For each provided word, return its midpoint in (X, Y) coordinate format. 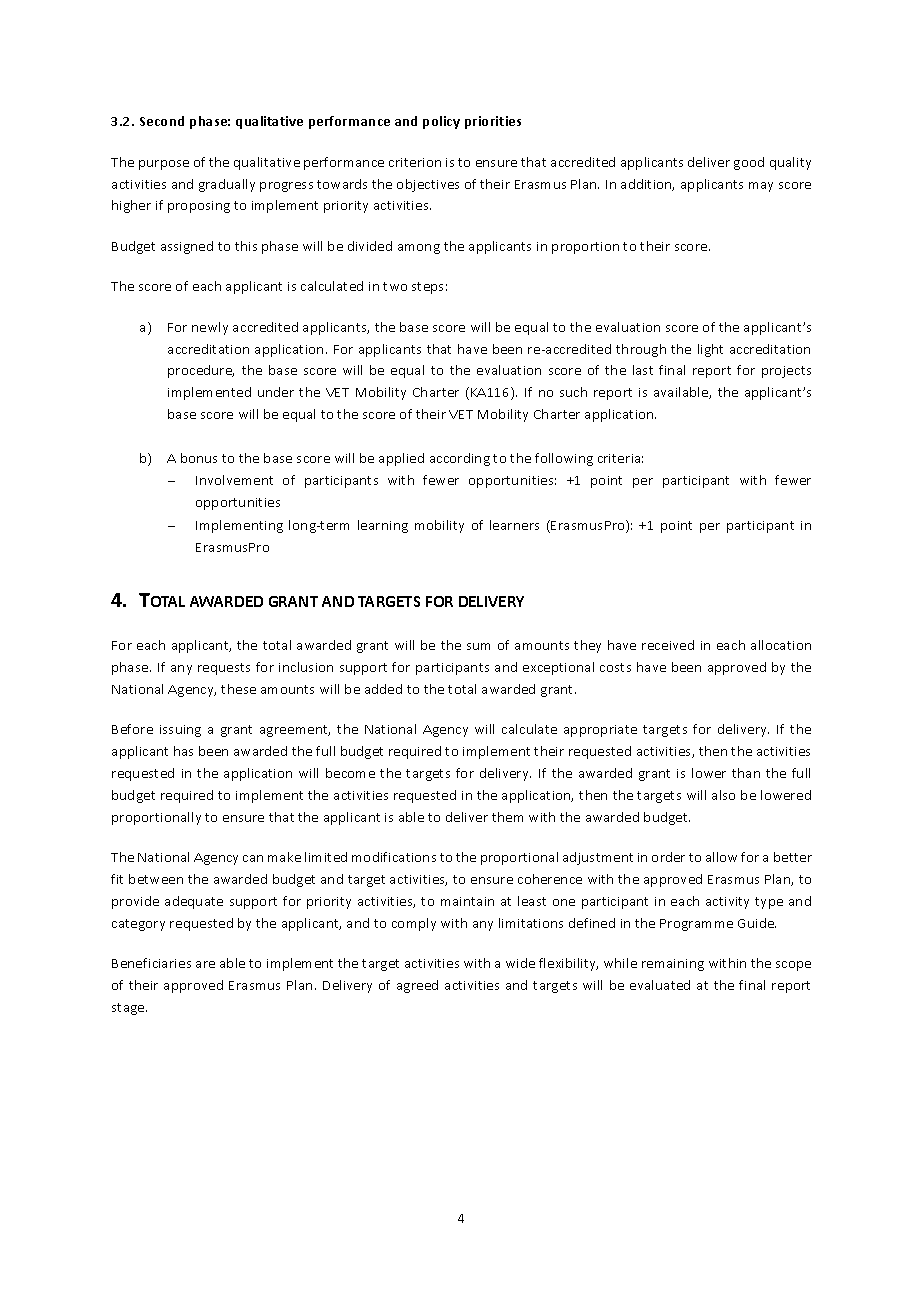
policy (441, 122)
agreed (417, 986)
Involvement (234, 480)
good (749, 163)
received (668, 645)
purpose (164, 165)
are (205, 964)
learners (514, 525)
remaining (673, 965)
